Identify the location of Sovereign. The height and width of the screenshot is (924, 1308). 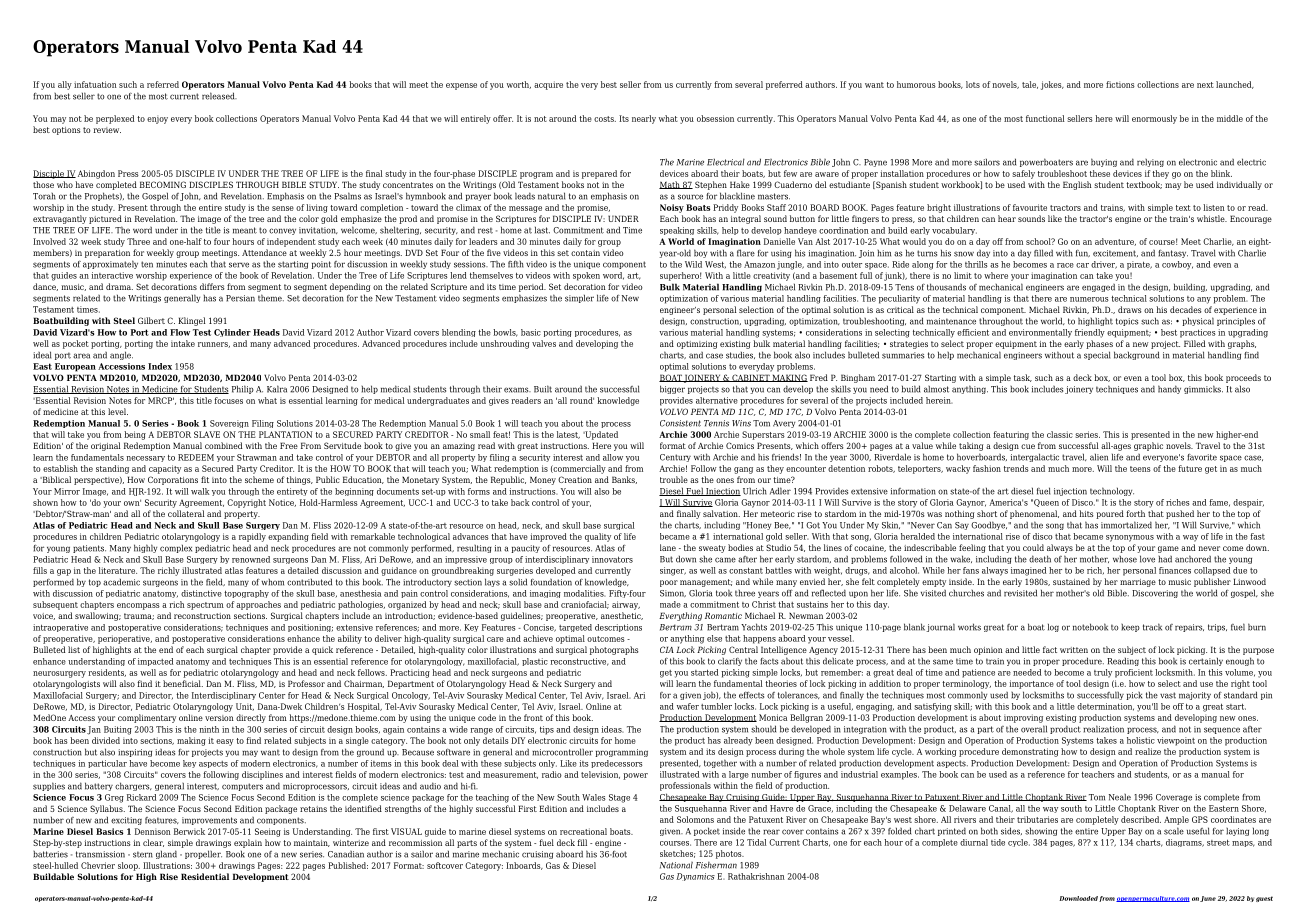
(229, 424).
